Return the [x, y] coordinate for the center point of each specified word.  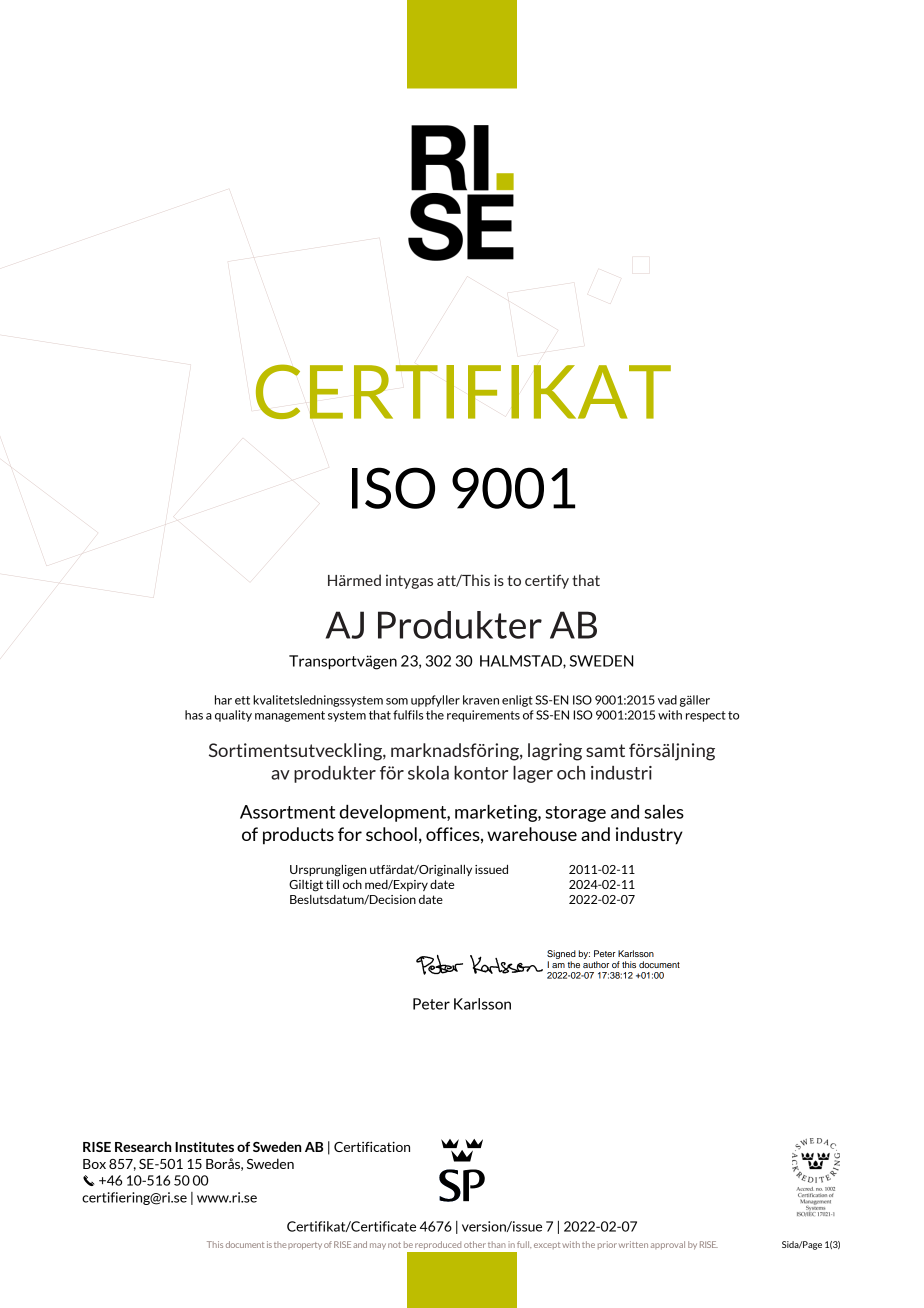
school [391, 834]
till [332, 884]
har [223, 700]
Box [94, 1164]
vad [667, 700]
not [394, 1245]
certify [547, 582]
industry [649, 836]
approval [668, 1245]
